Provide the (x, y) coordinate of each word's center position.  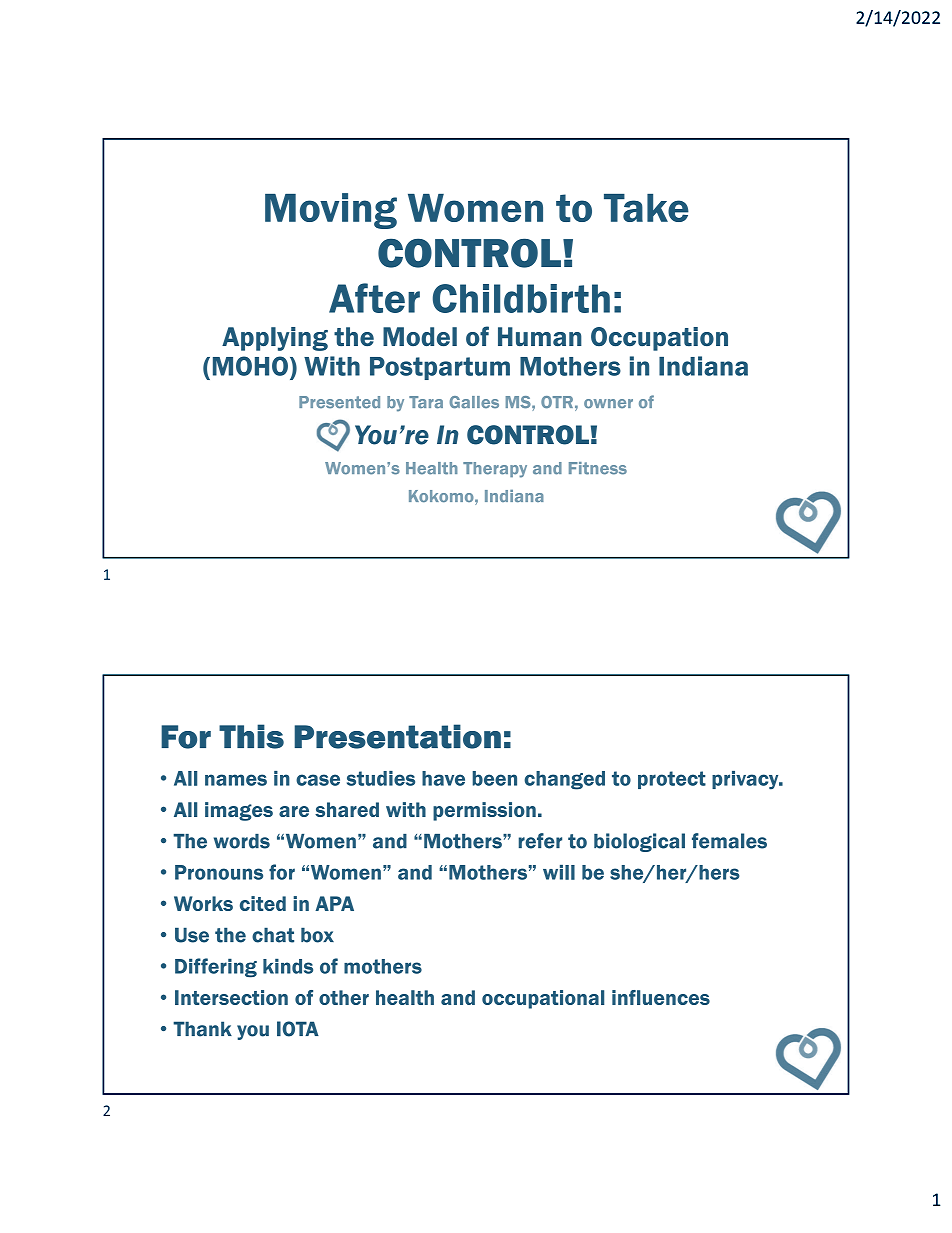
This (251, 736)
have (443, 778)
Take (646, 208)
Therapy (495, 470)
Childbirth (521, 298)
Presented (339, 402)
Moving (331, 211)
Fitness (598, 468)
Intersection (231, 997)
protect (672, 780)
